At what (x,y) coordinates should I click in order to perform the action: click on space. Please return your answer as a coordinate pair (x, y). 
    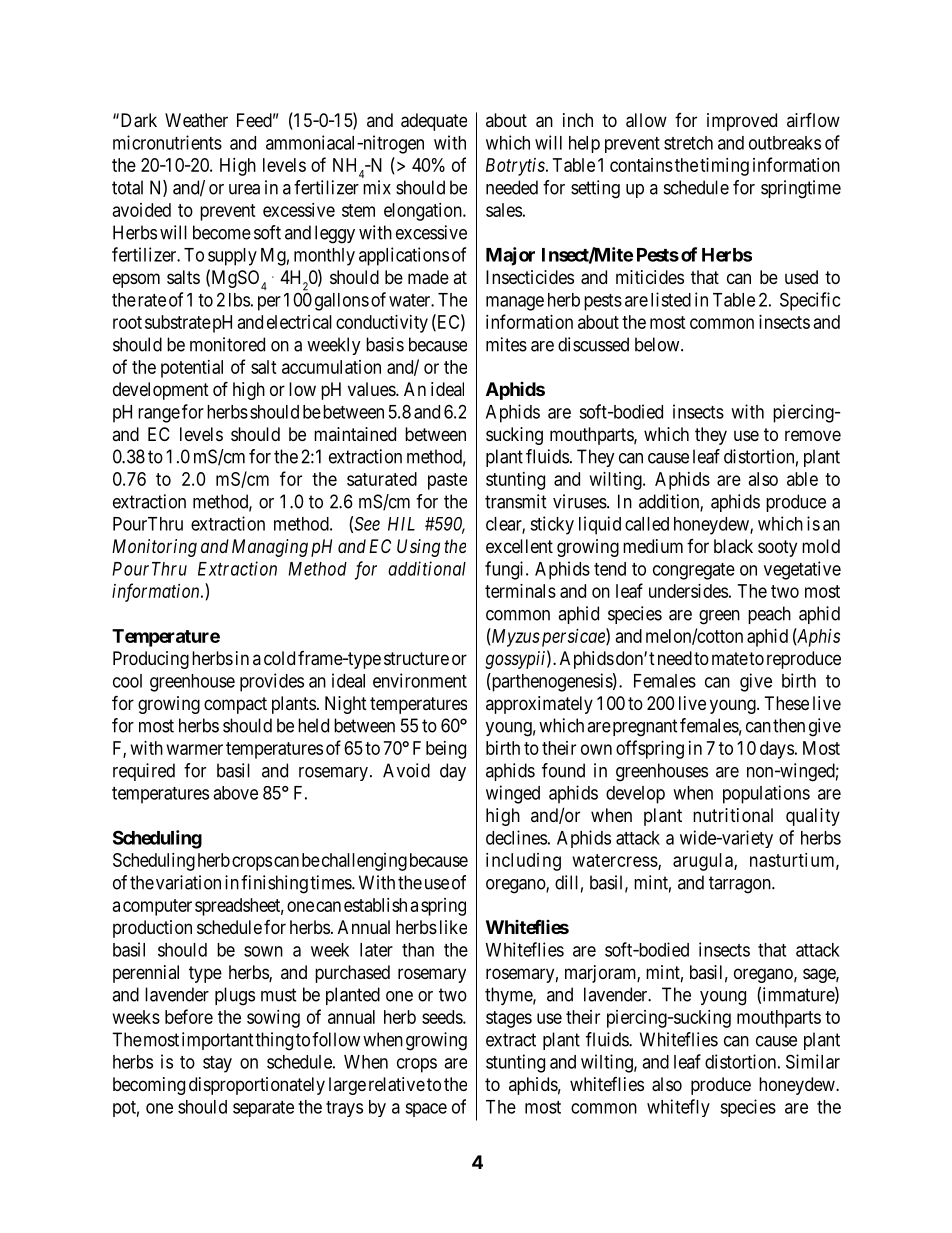
    Looking at the image, I should click on (426, 1110).
